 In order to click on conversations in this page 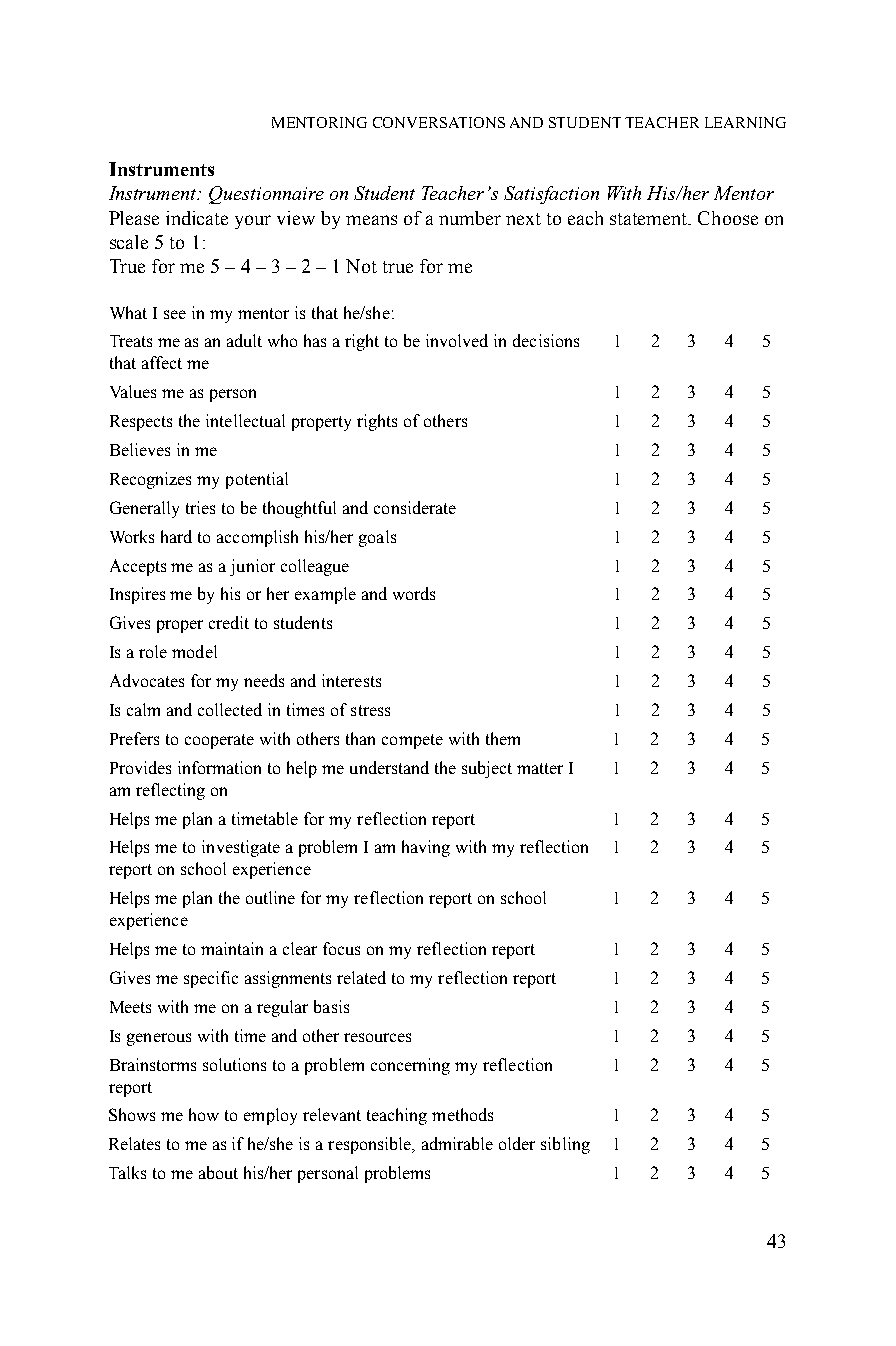, I will do `click(439, 122)`.
